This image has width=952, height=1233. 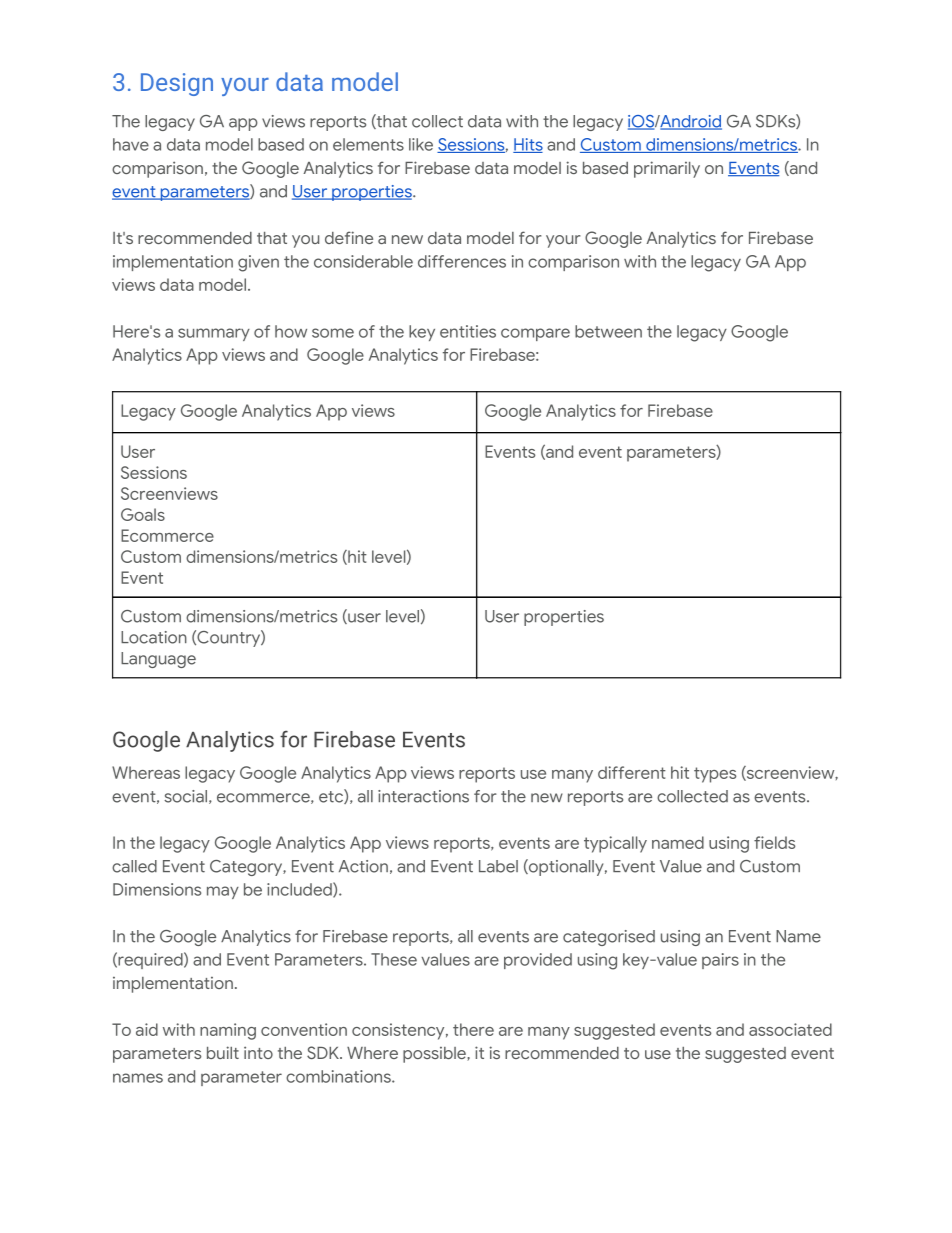 What do you see at coordinates (498, 866) in the image?
I see `Label` at bounding box center [498, 866].
